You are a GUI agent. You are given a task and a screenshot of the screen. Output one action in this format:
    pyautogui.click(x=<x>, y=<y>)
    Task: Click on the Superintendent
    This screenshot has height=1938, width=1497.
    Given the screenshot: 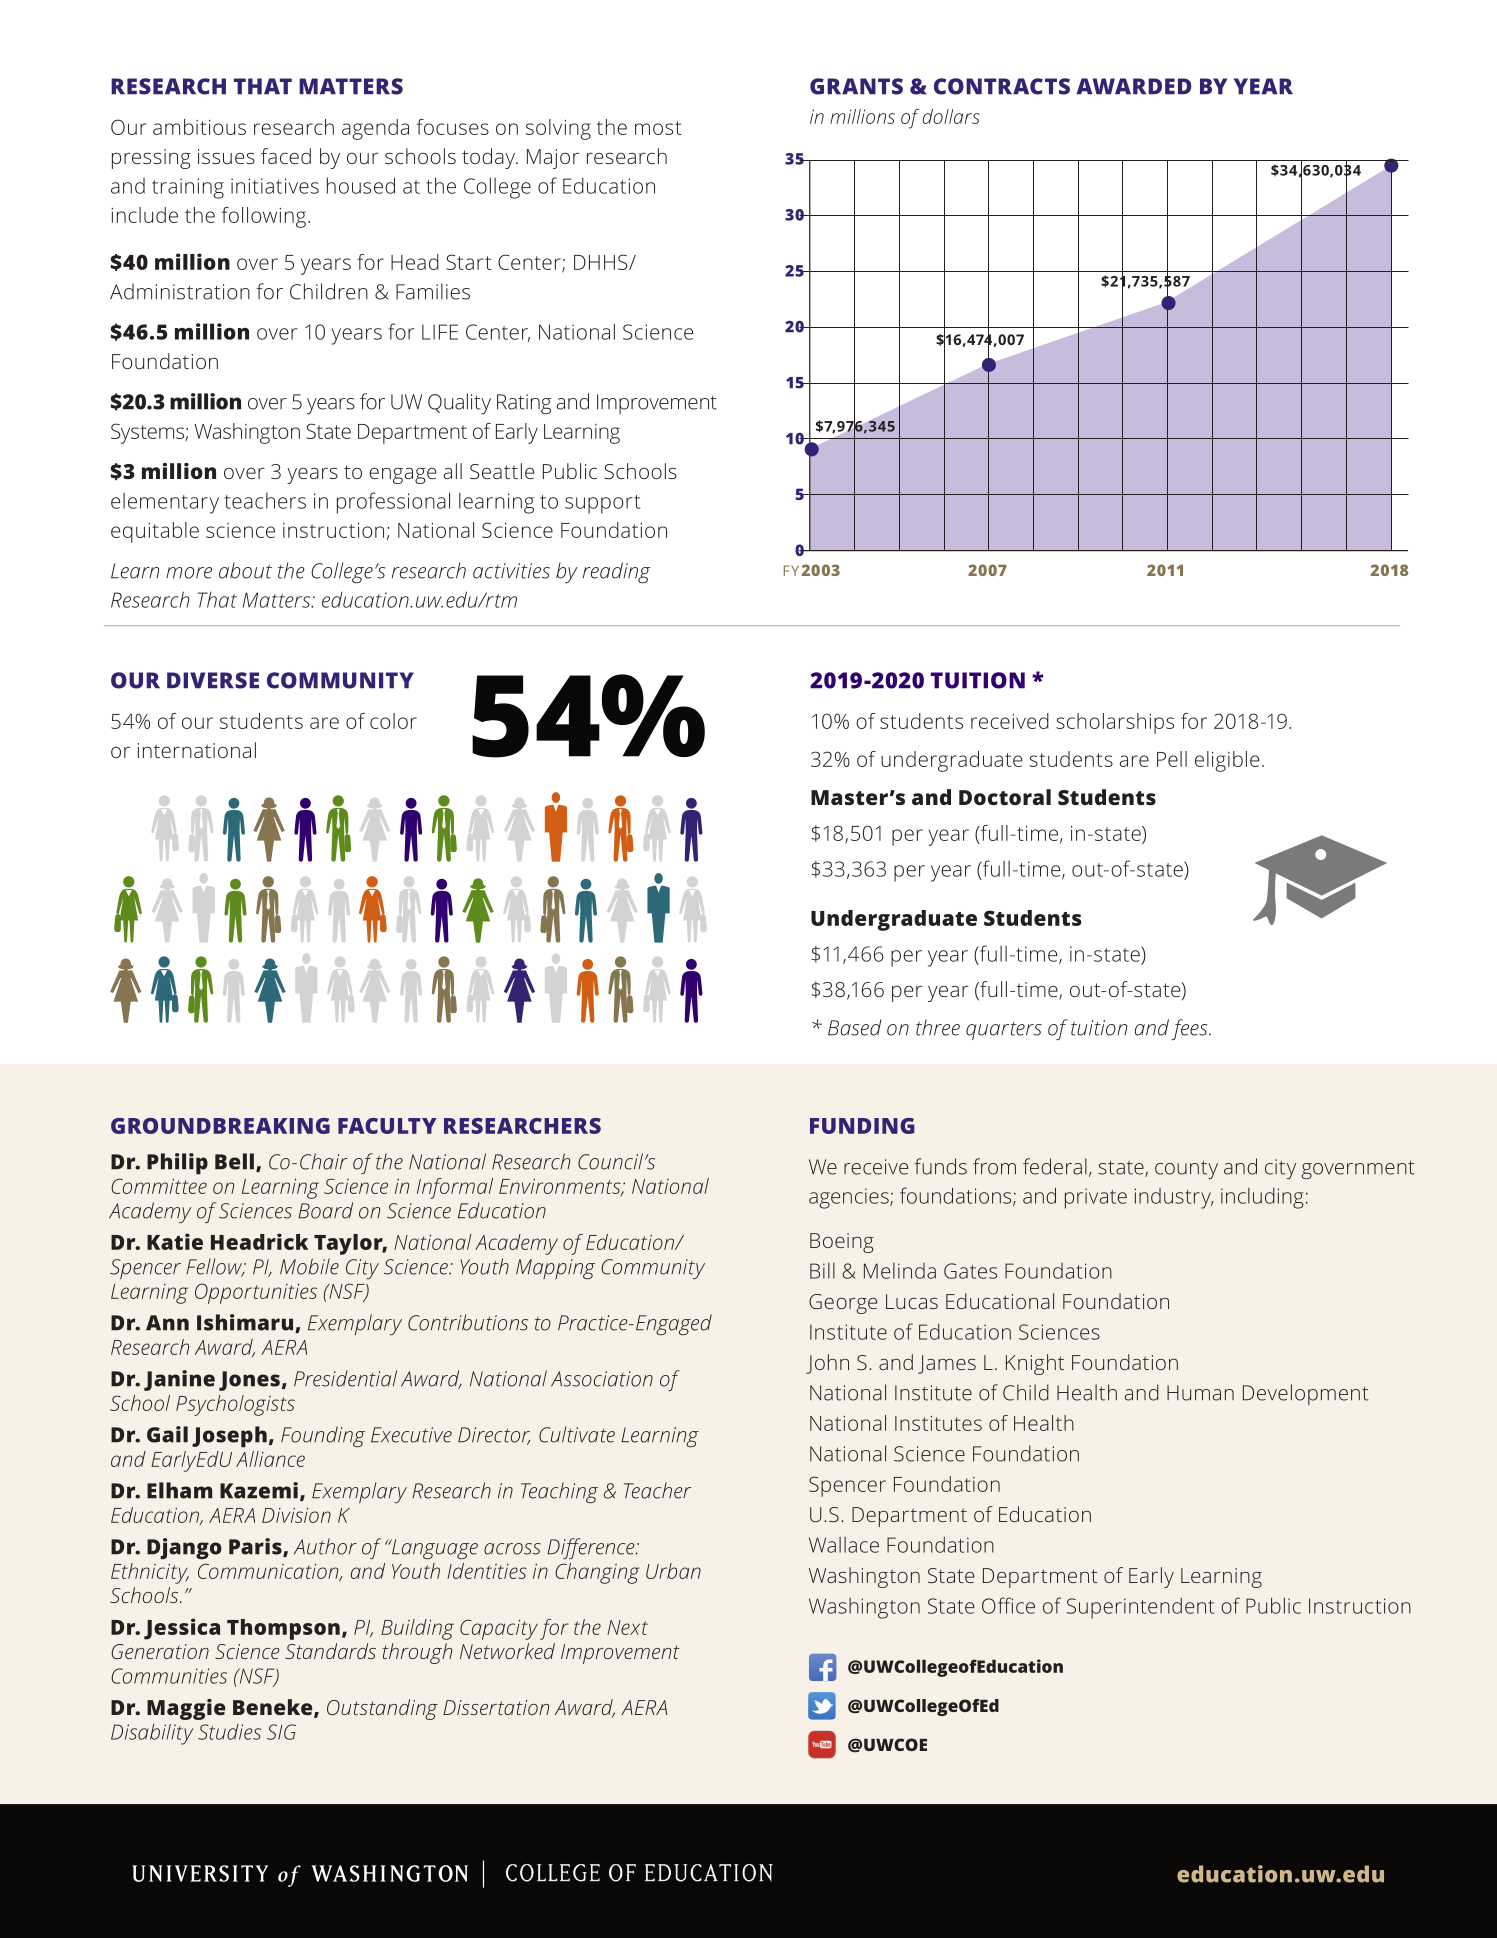 What is the action you would take?
    pyautogui.click(x=1140, y=1608)
